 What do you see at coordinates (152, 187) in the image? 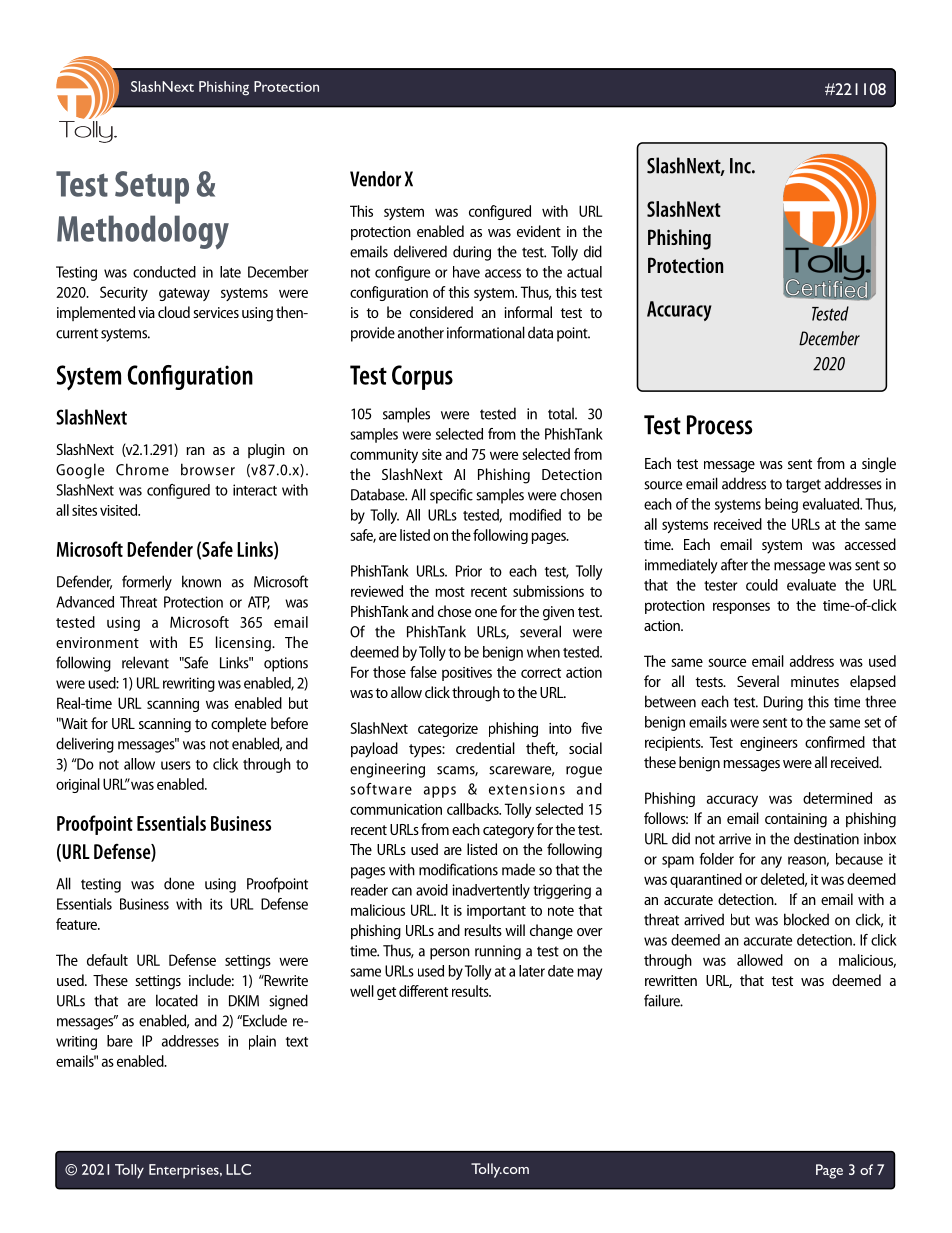
I see `Setup` at bounding box center [152, 187].
